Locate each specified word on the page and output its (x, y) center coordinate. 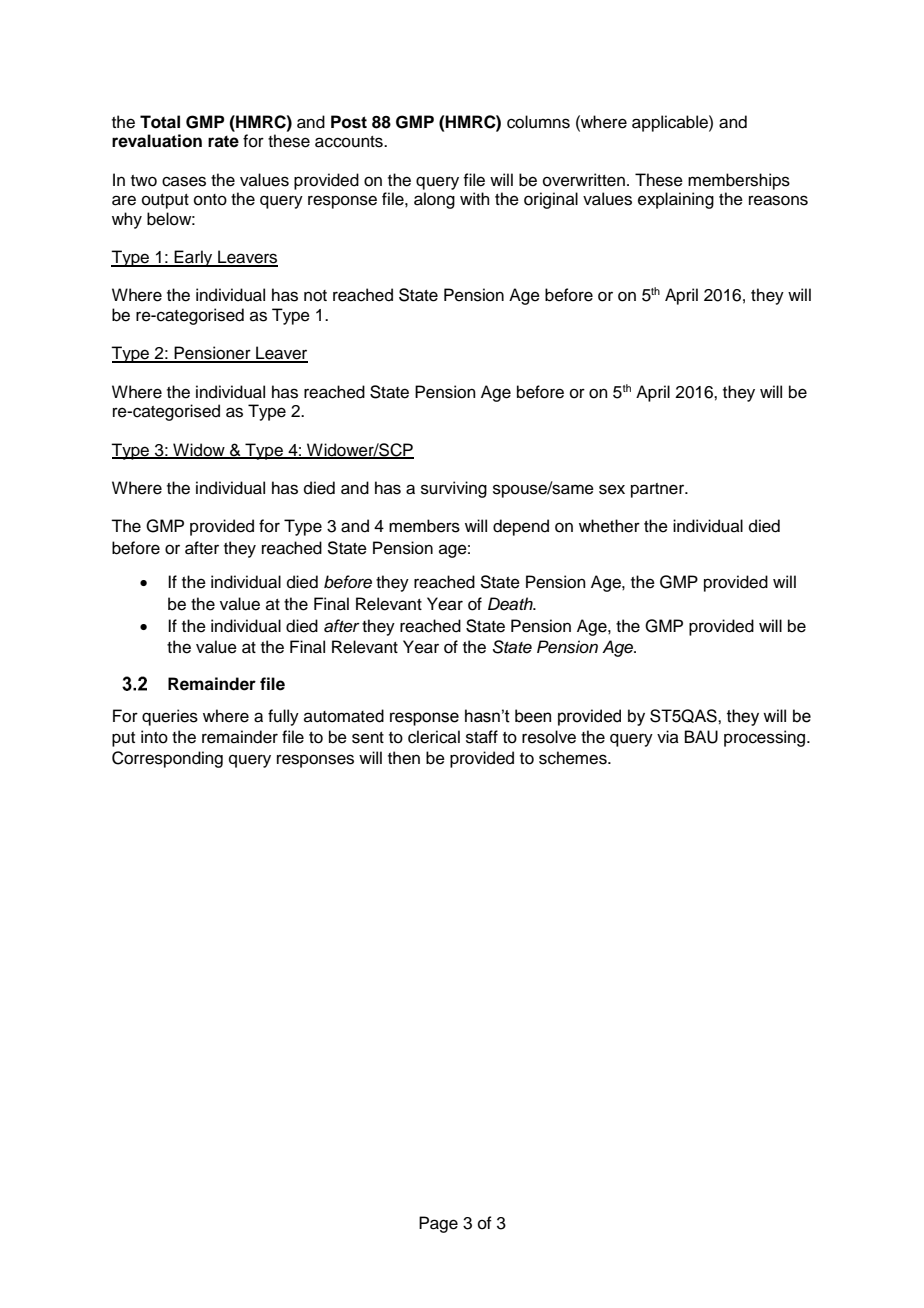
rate (223, 141)
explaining (676, 200)
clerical (434, 737)
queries (170, 717)
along (434, 200)
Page (438, 1224)
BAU (701, 737)
